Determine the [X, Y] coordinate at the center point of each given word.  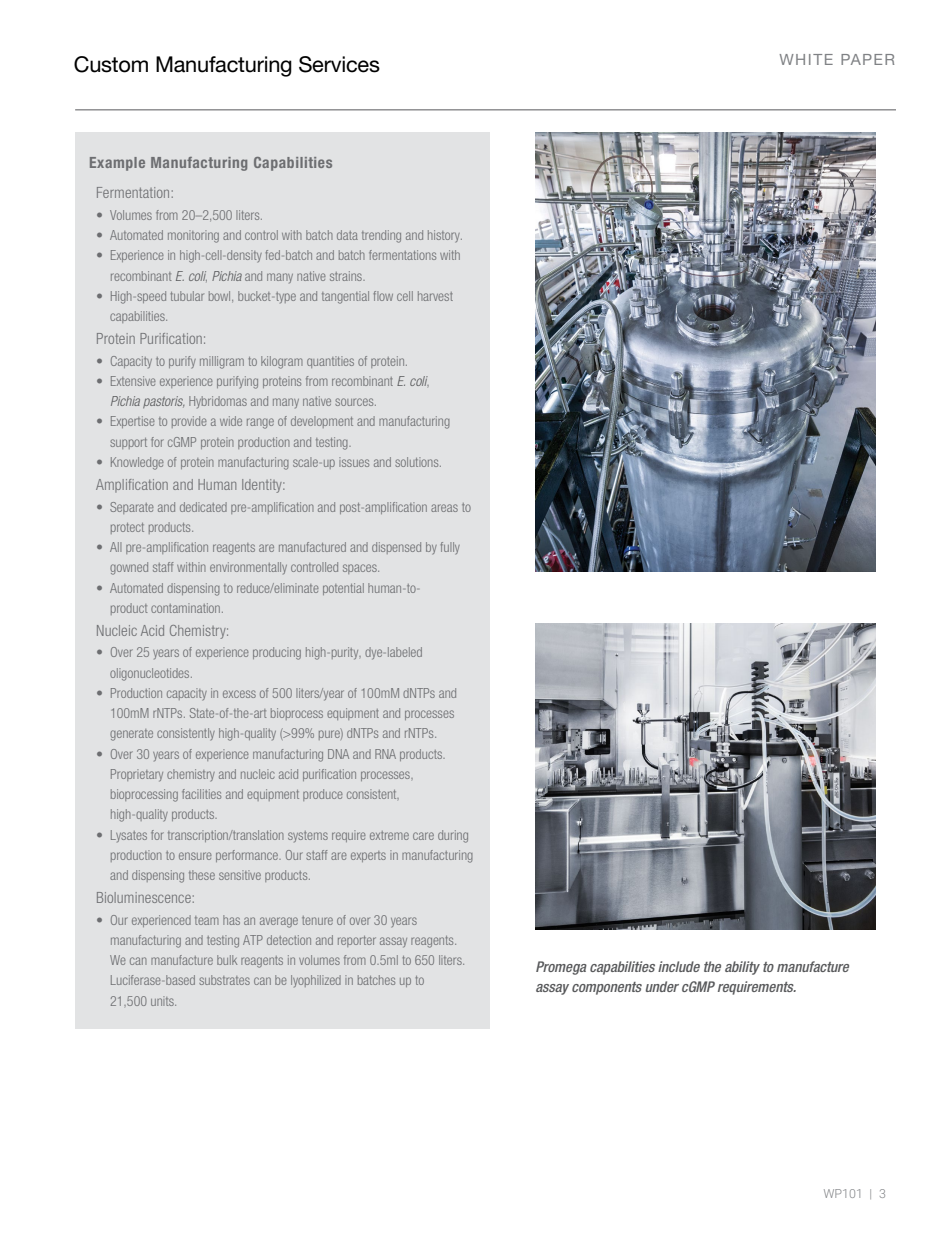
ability [742, 968]
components [607, 988]
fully [450, 548]
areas [444, 508]
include [679, 966]
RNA [385, 754]
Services [339, 64]
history [445, 236]
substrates [224, 980]
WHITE [806, 59]
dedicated [203, 507]
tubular [187, 296]
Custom [111, 64]
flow [383, 296]
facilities [201, 794]
